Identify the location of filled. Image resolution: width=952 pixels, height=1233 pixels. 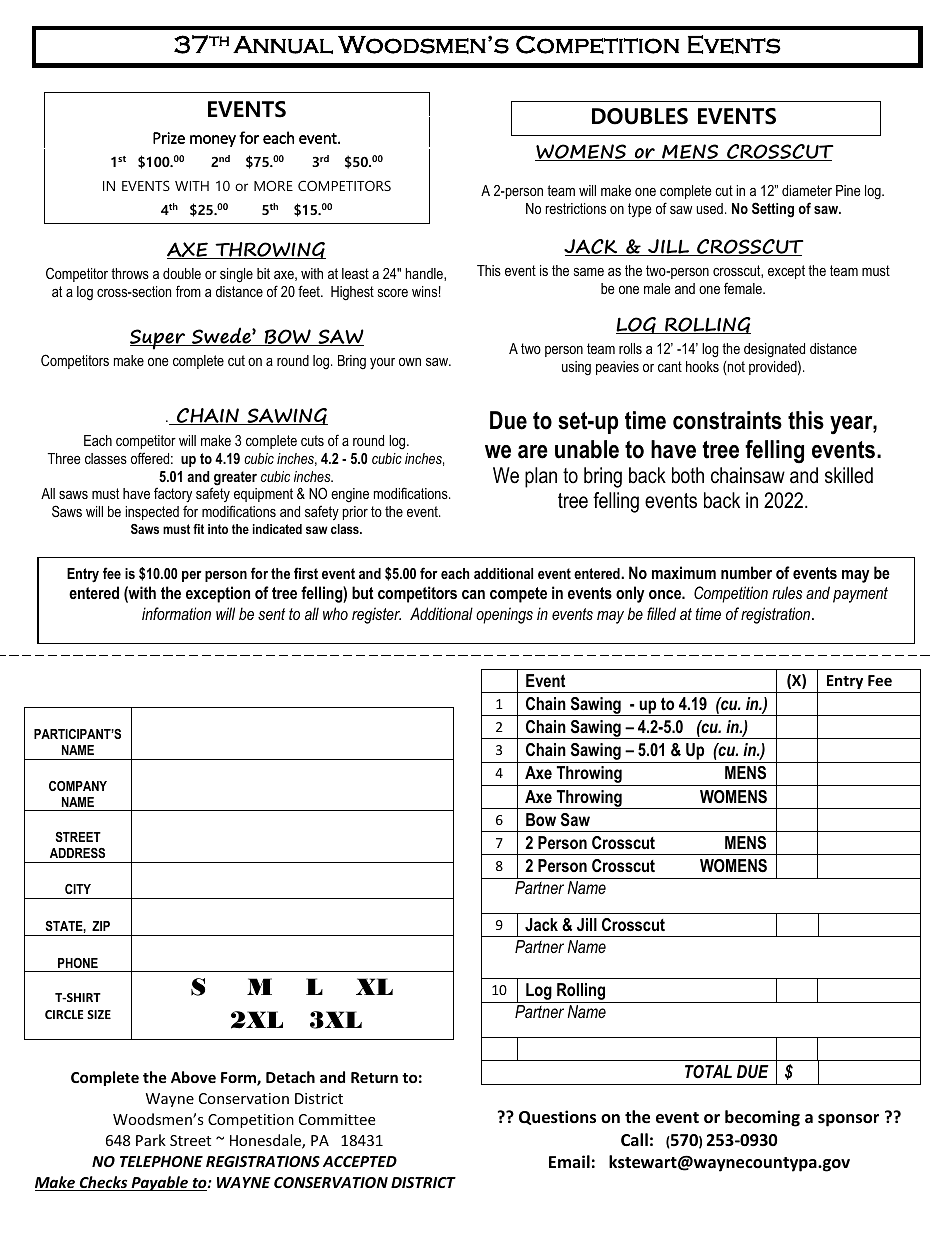
(661, 613).
